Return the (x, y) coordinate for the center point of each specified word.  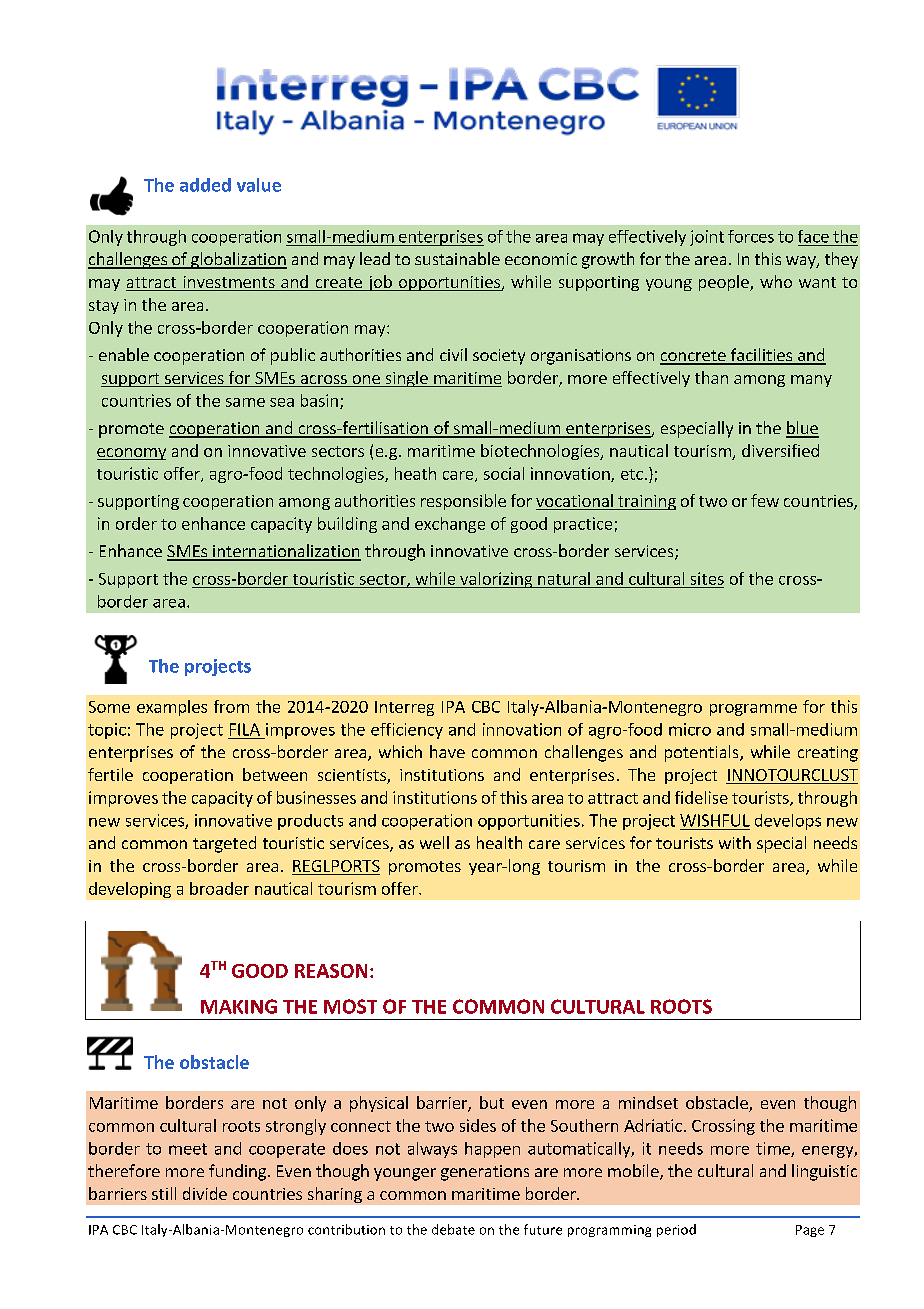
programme (753, 710)
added (205, 185)
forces (751, 236)
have (447, 751)
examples (172, 708)
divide (205, 1193)
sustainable (457, 258)
